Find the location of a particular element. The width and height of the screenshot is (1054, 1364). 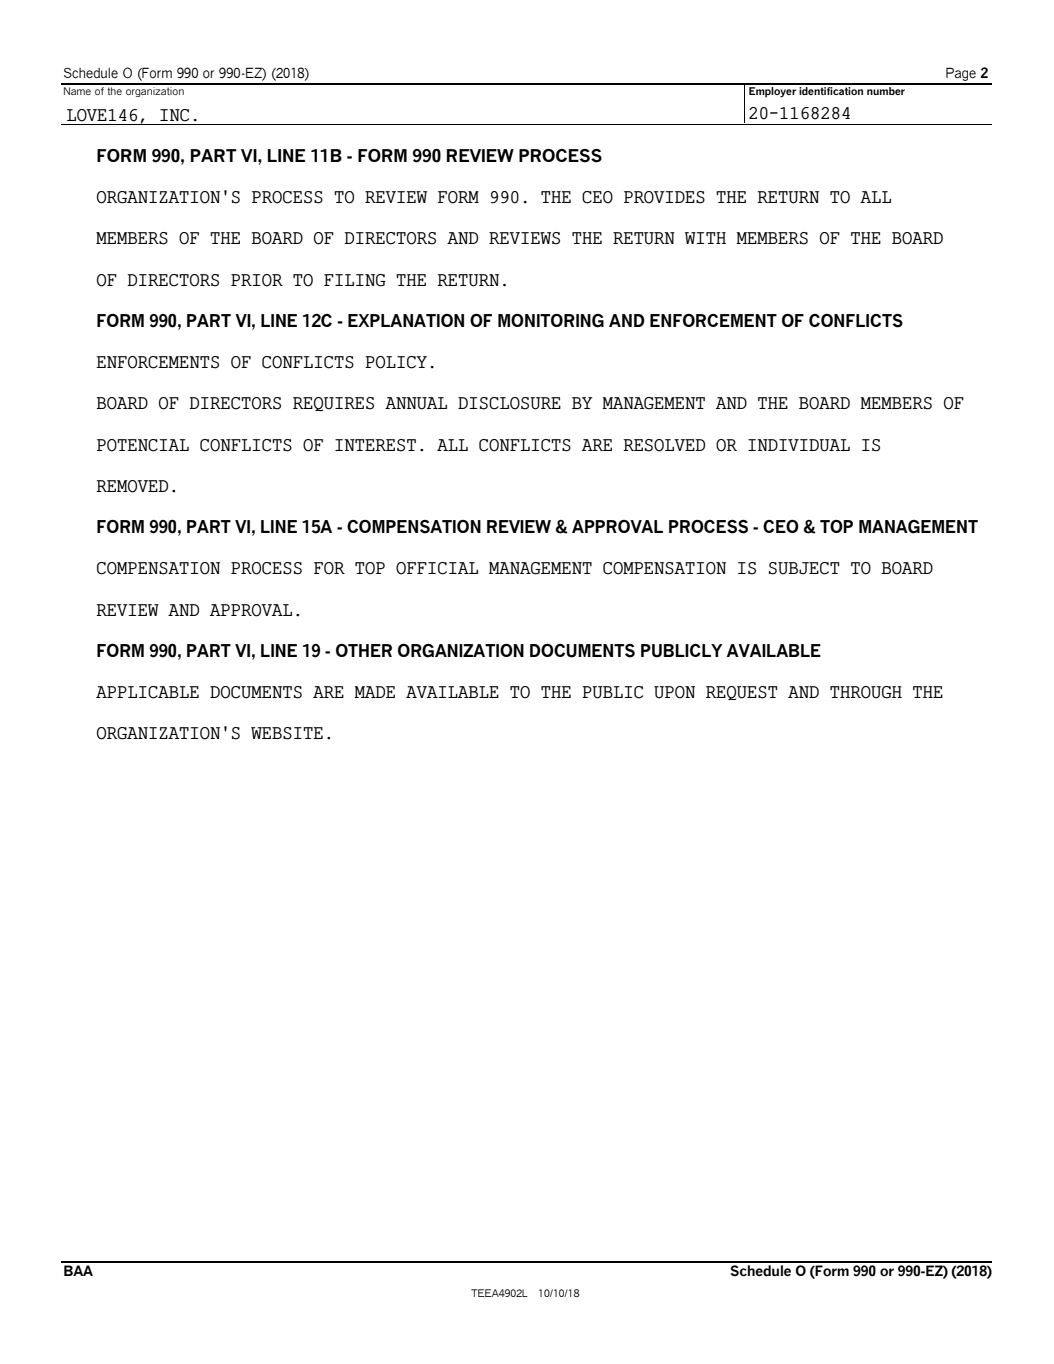

THROUGH is located at coordinates (866, 692).
